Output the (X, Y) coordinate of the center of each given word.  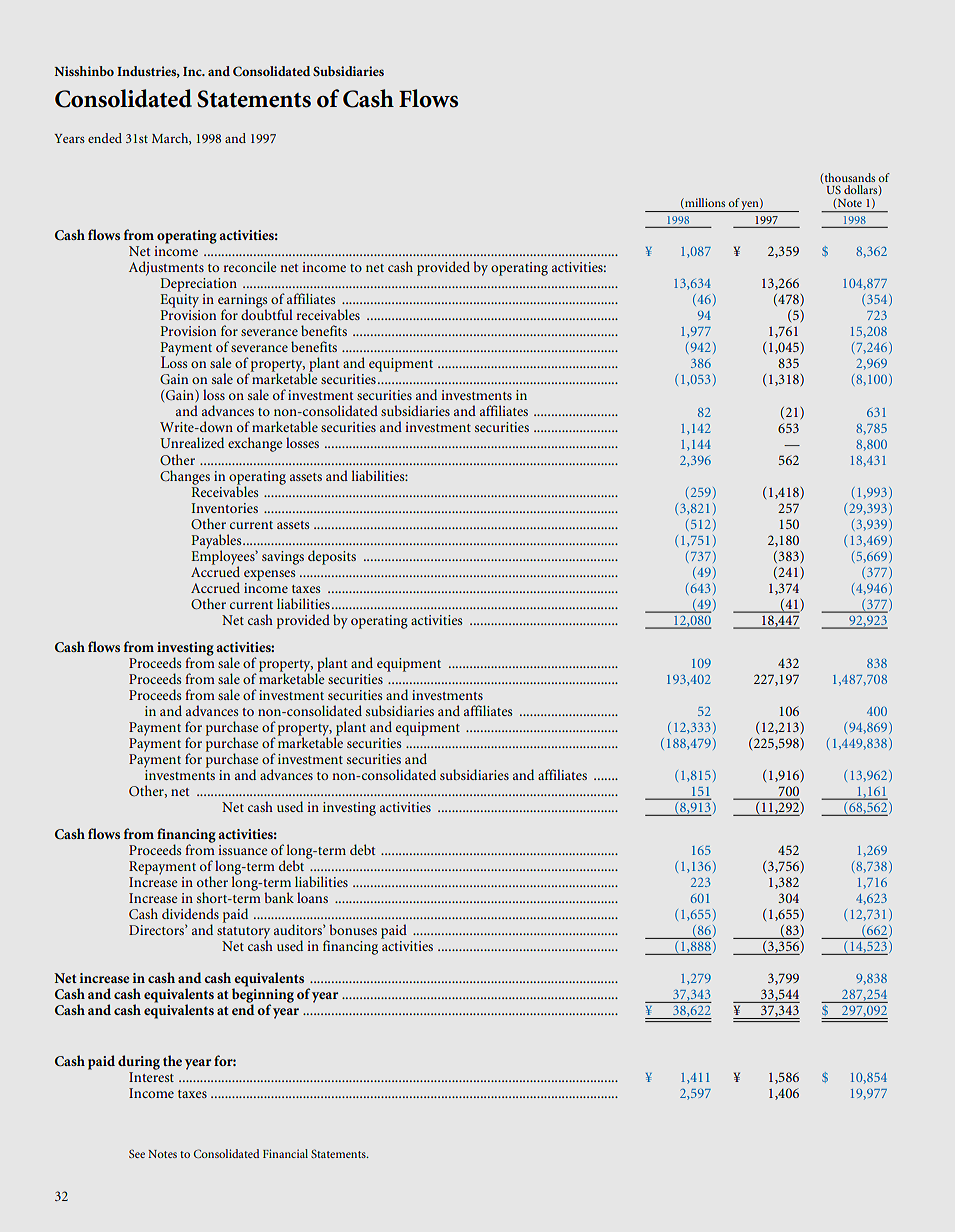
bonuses (353, 929)
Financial (285, 1153)
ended (105, 138)
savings (283, 558)
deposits (332, 557)
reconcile (250, 266)
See (137, 1153)
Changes (185, 477)
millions (704, 203)
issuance (243, 850)
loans (312, 897)
